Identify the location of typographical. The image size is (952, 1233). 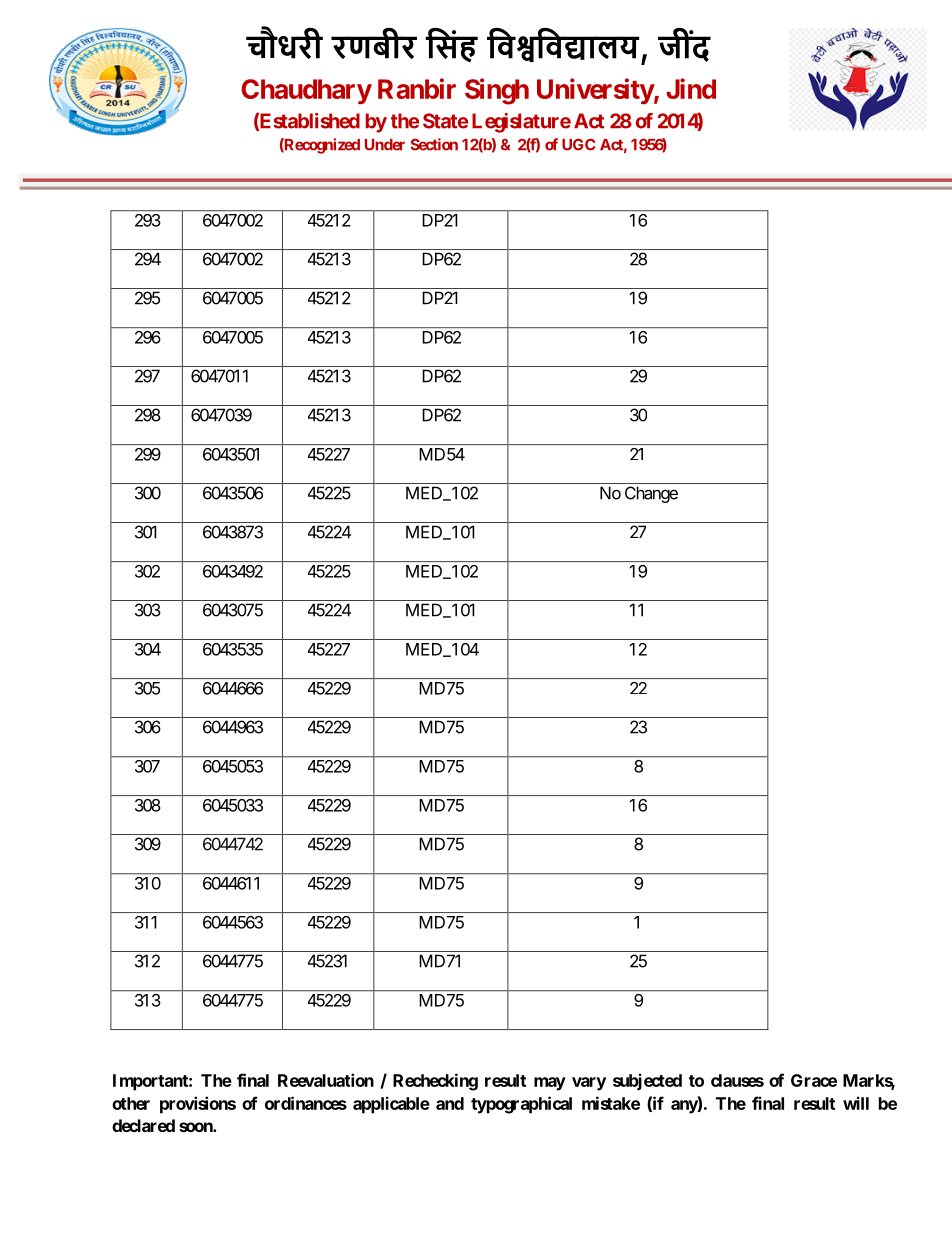
(521, 1105).
